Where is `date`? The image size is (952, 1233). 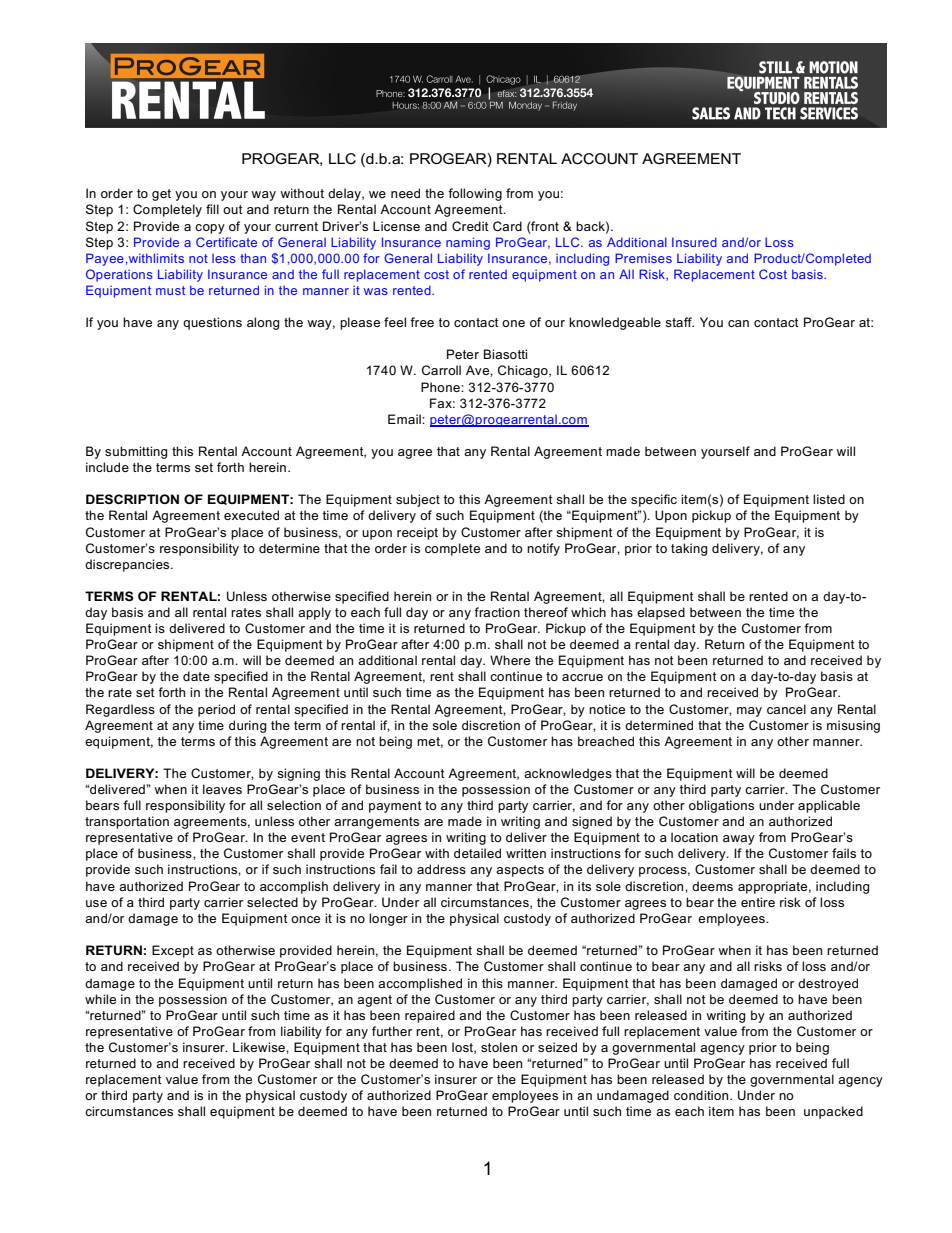 date is located at coordinates (196, 676).
